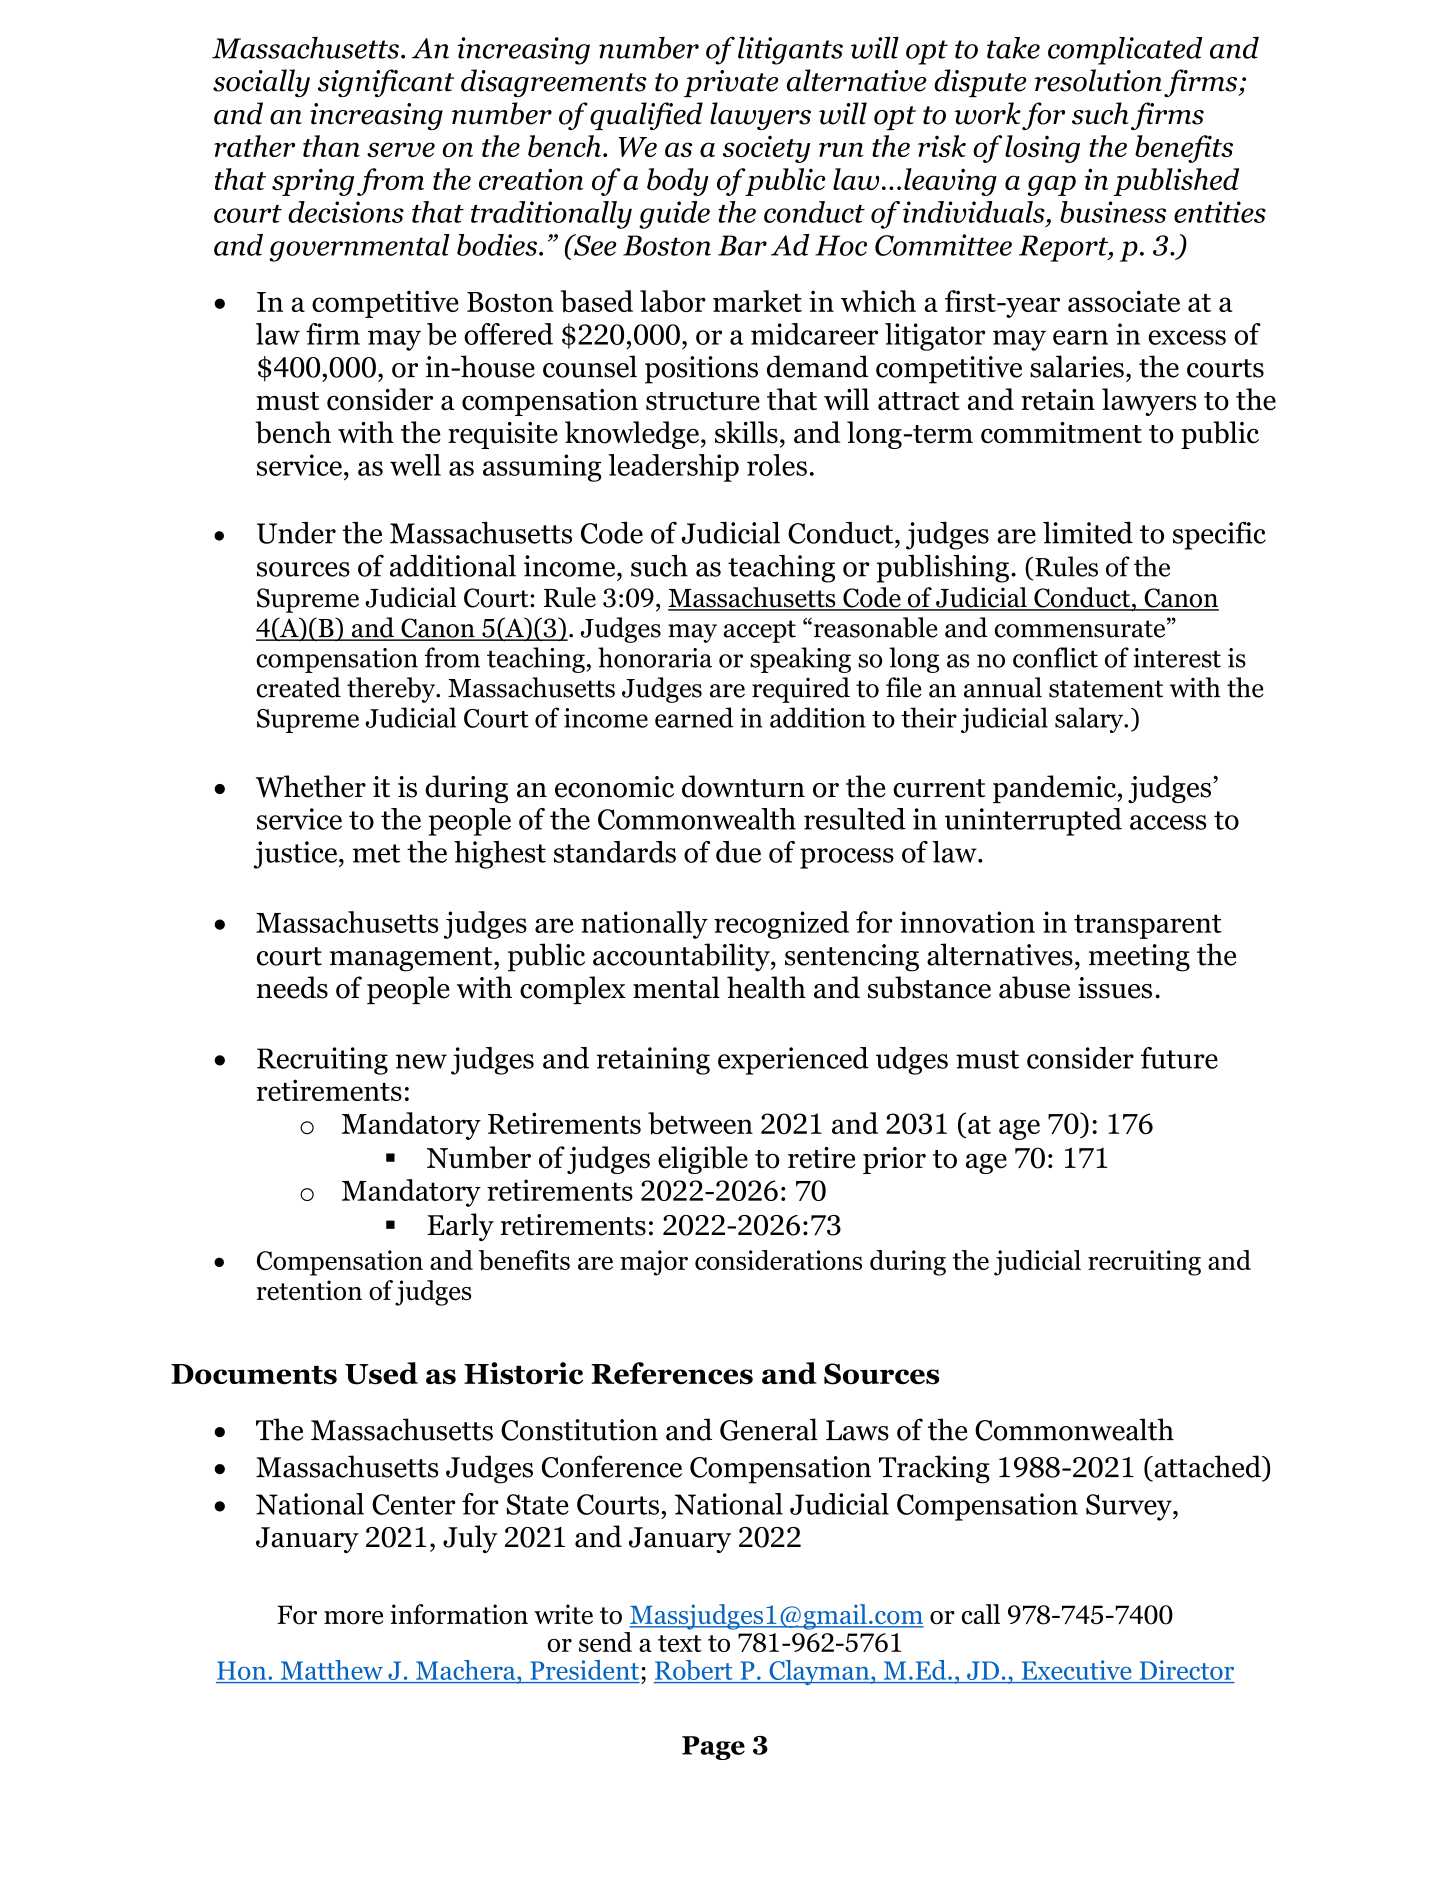 The width and height of the screenshot is (1450, 1877). Describe the element at coordinates (1098, 80) in the screenshot. I see `resolution` at that location.
